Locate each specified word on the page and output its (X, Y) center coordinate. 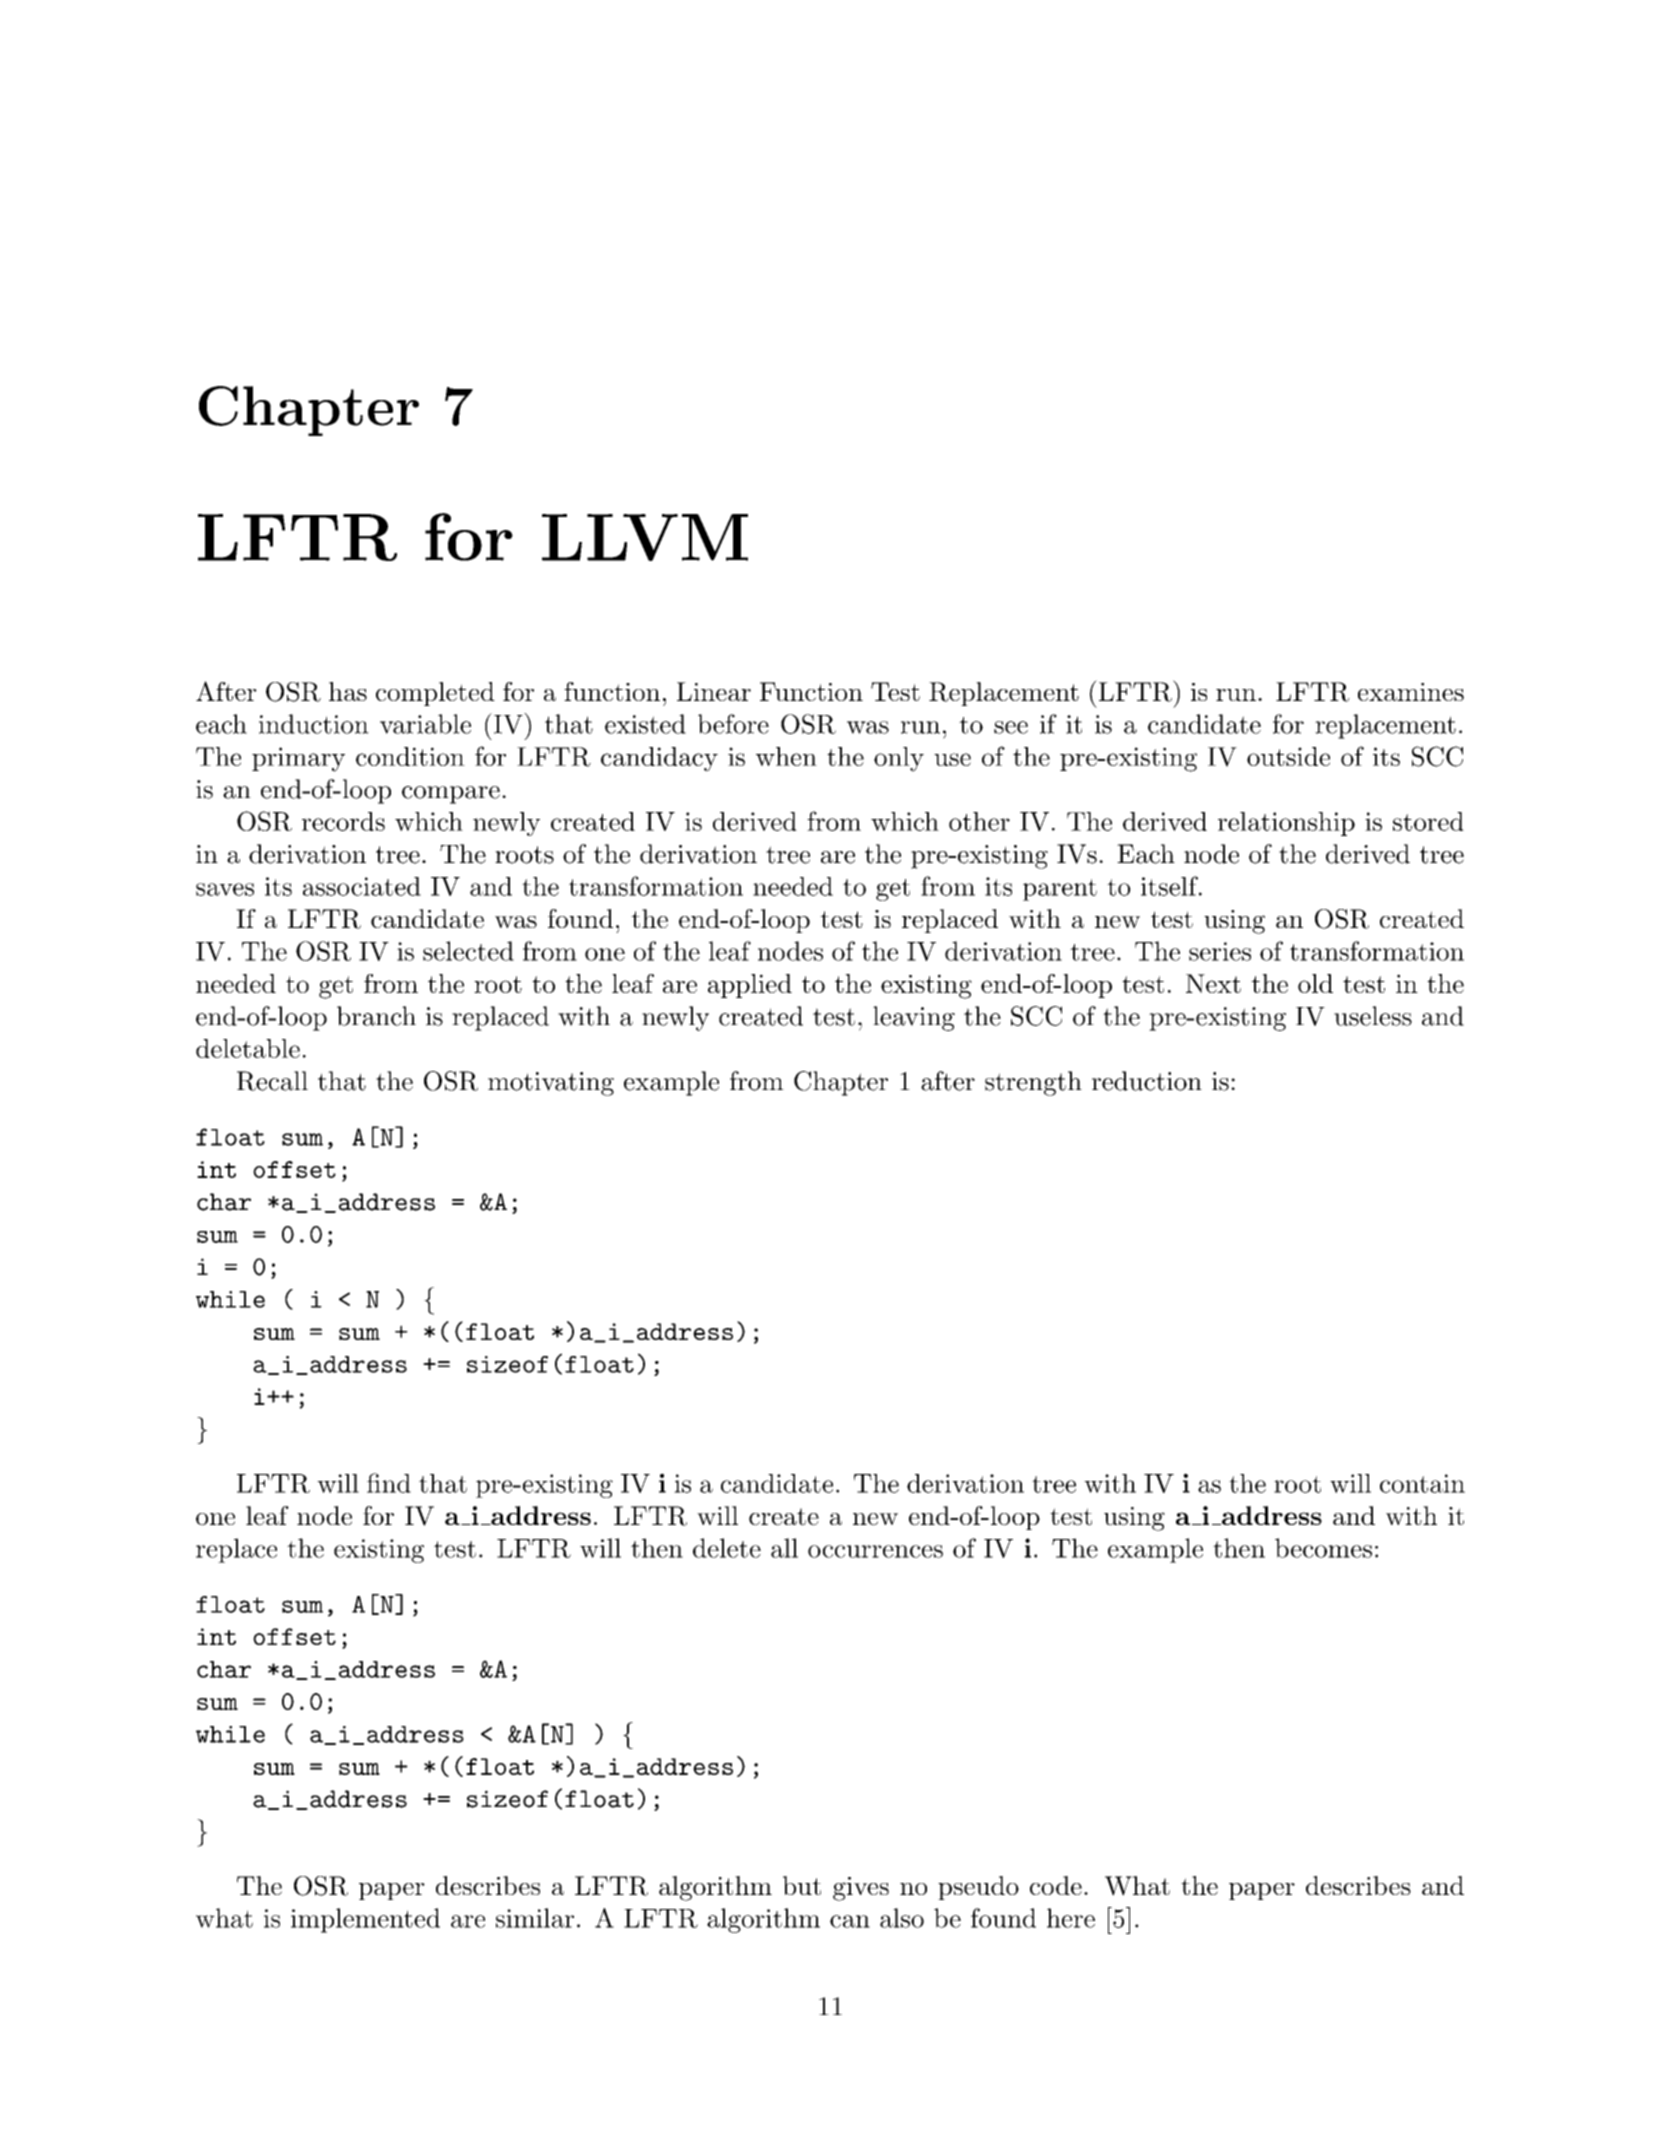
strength (1033, 1083)
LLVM (645, 537)
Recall (272, 1081)
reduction (1147, 1081)
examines (1411, 692)
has (348, 691)
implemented (365, 1920)
